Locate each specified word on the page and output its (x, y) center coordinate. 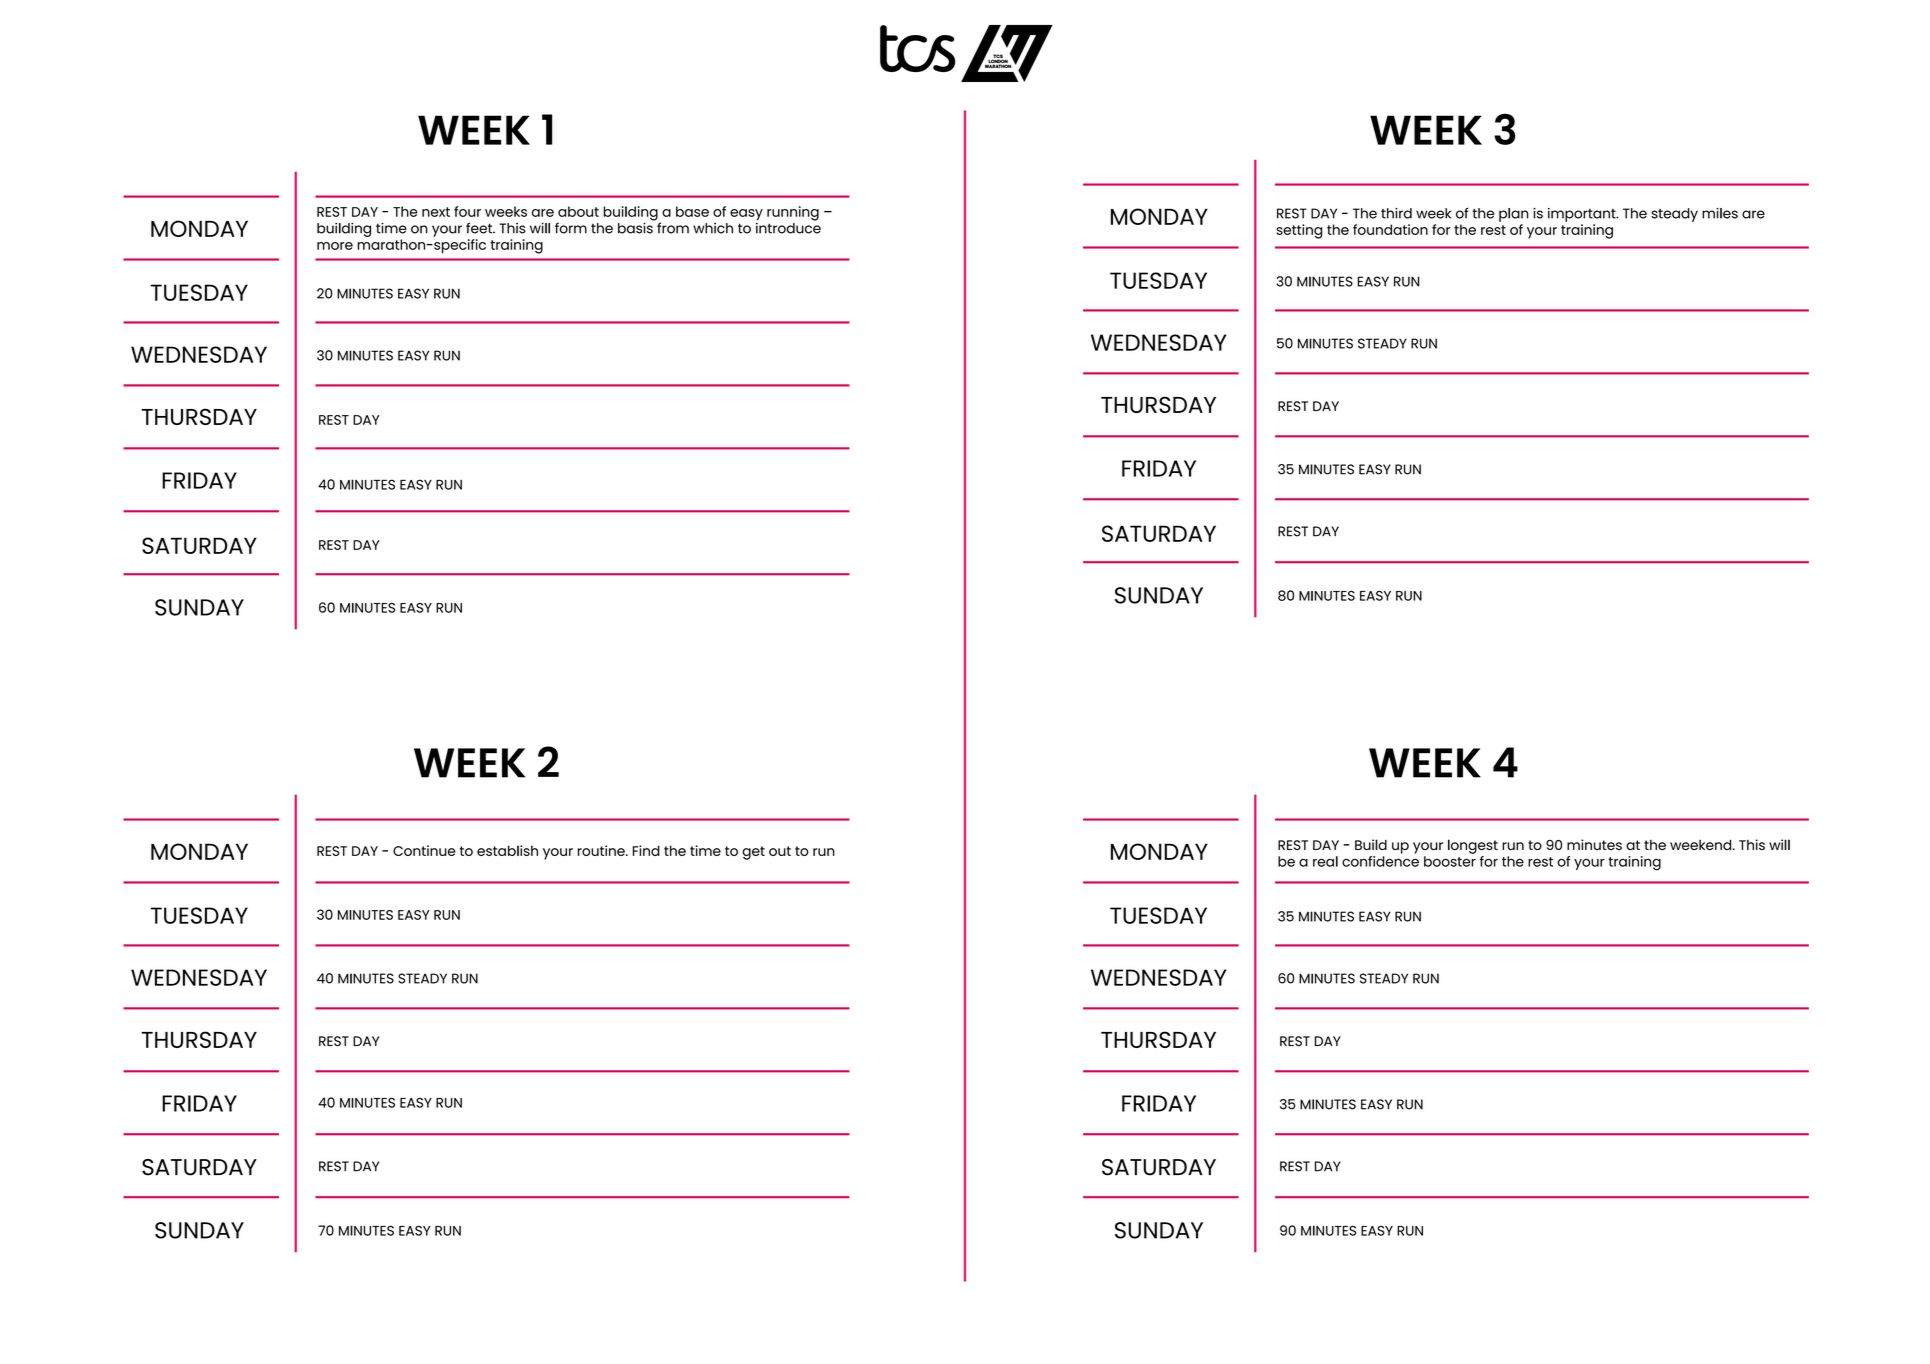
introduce (788, 227)
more (335, 246)
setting (1299, 231)
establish (507, 850)
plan (1514, 215)
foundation (1390, 229)
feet (480, 228)
